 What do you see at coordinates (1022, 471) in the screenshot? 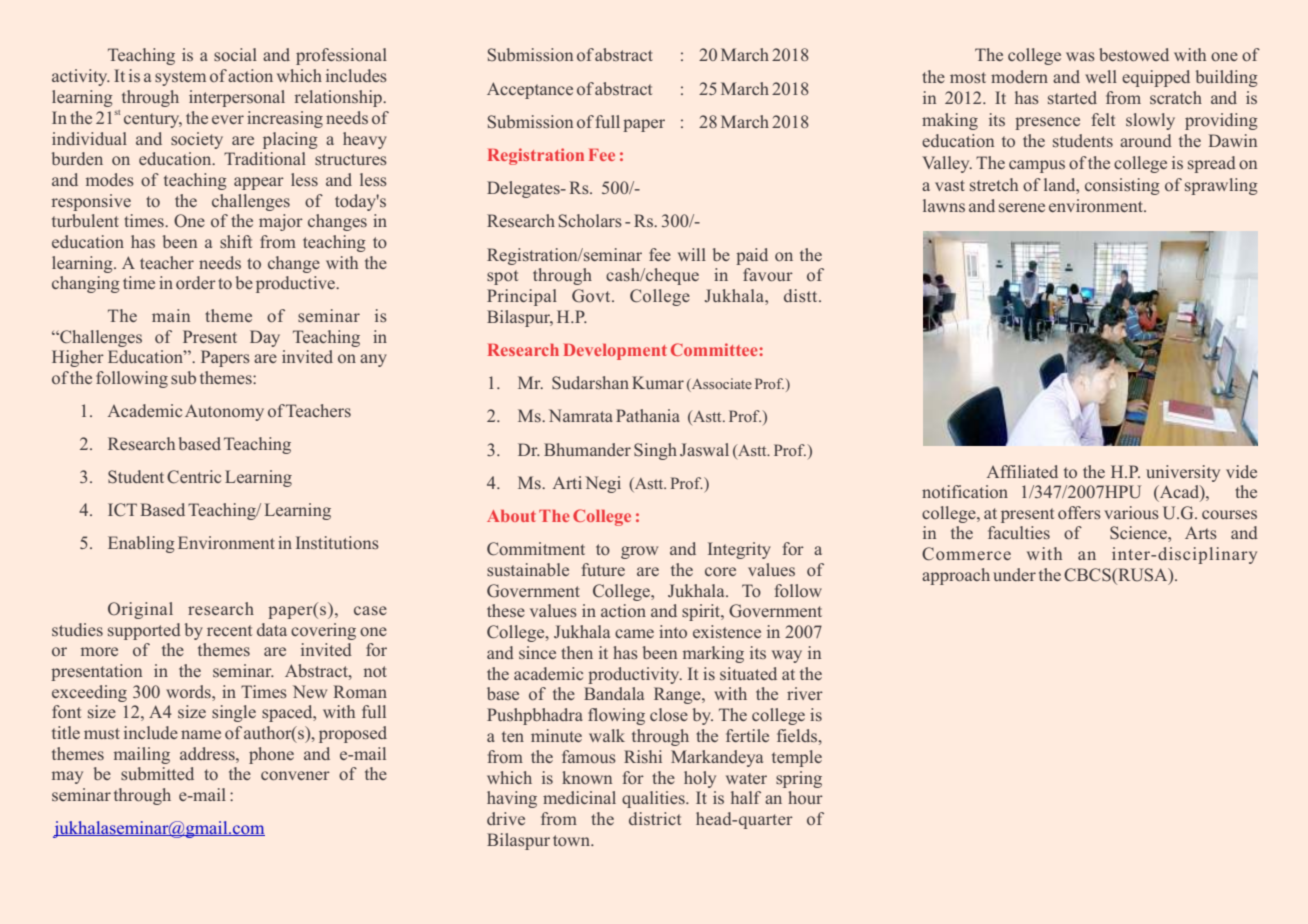
I see `Affiliated` at bounding box center [1022, 471].
